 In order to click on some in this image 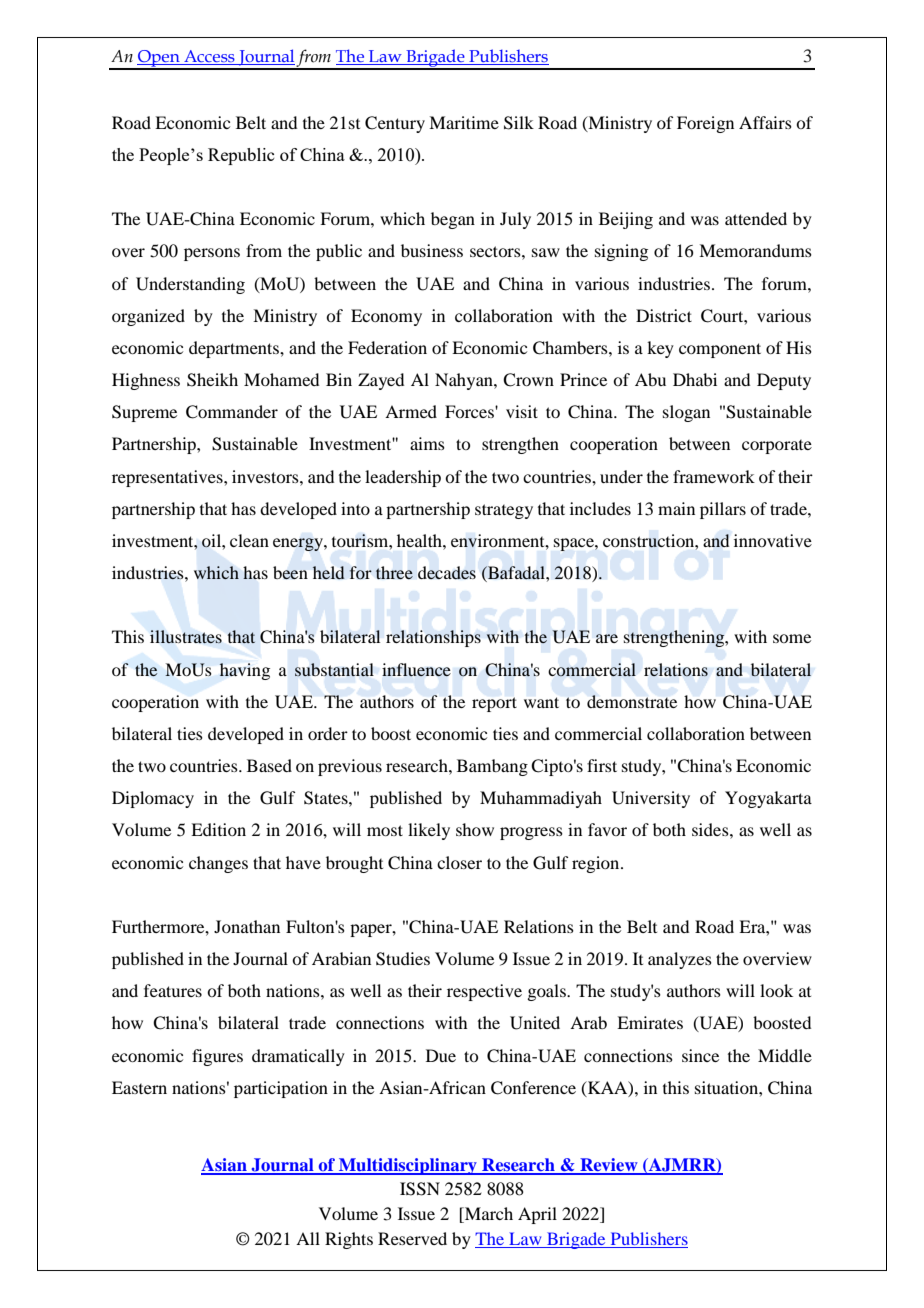, I will do `click(792, 638)`.
